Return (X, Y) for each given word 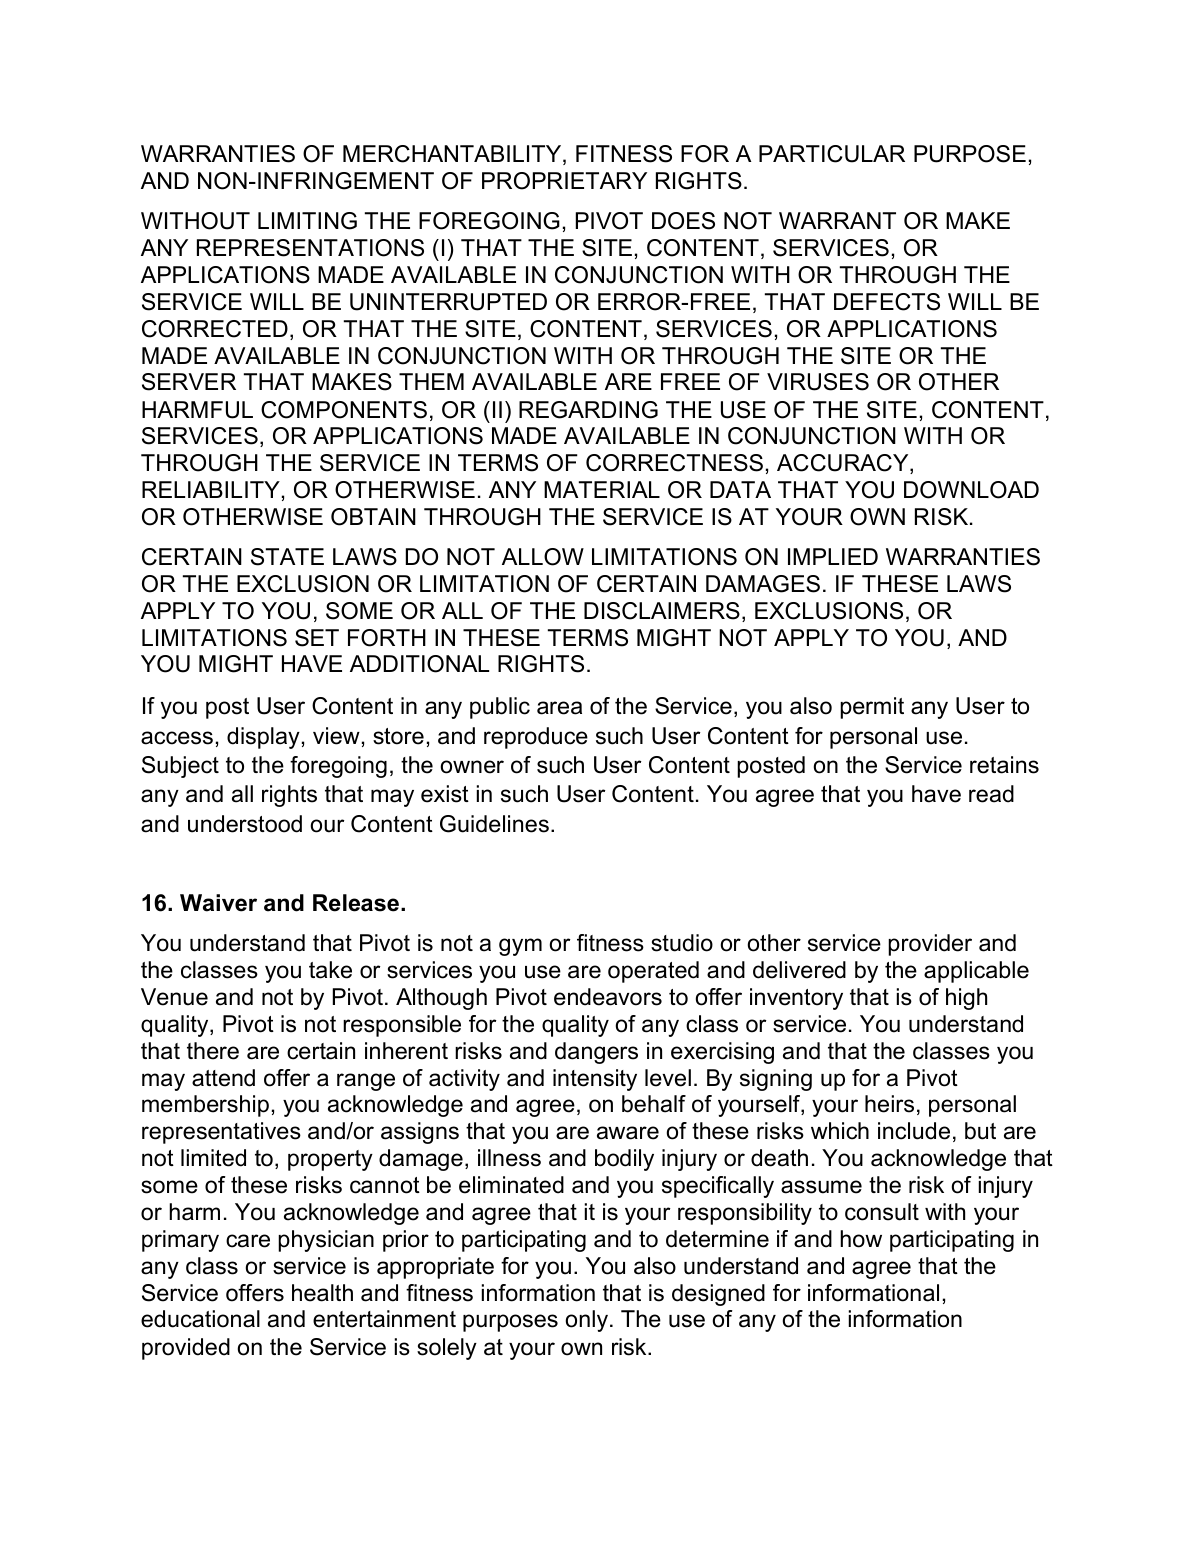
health (322, 1293)
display (263, 738)
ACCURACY (844, 464)
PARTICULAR (832, 154)
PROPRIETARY (564, 181)
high (966, 999)
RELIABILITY (211, 489)
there (213, 1051)
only (587, 1321)
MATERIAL (602, 489)
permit (872, 708)
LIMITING (307, 221)
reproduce (536, 738)
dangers (596, 1053)
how (861, 1239)
